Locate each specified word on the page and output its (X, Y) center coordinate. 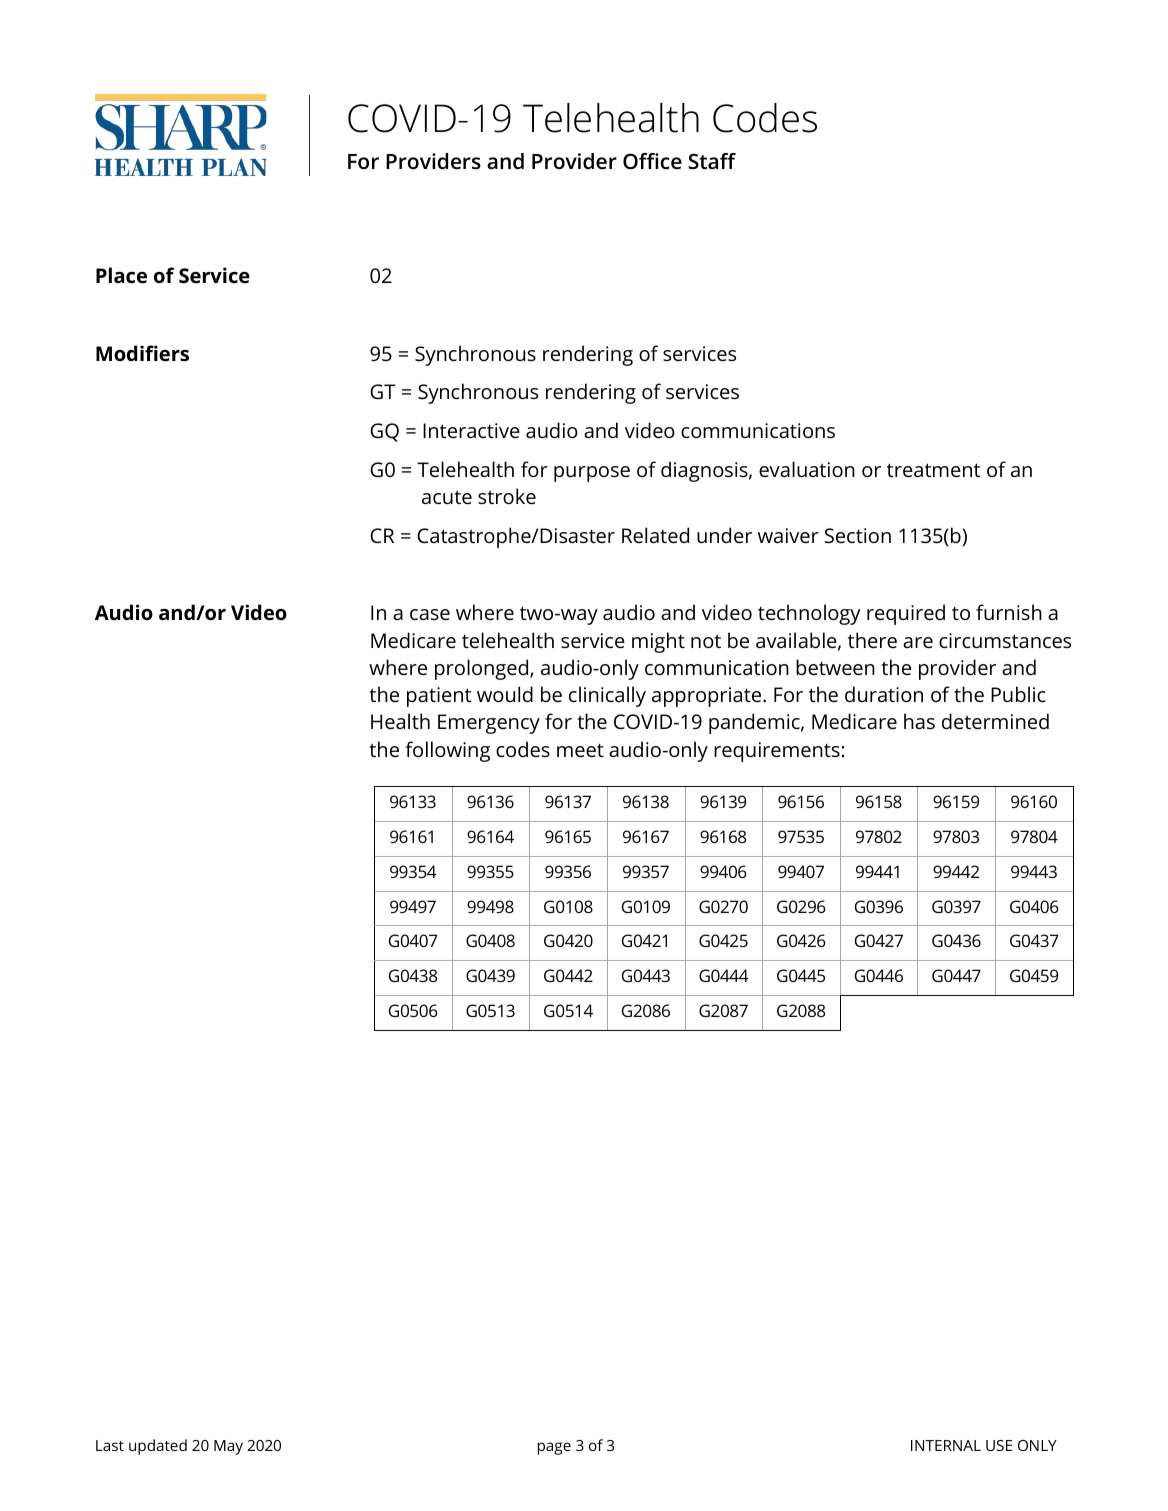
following (447, 751)
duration (884, 694)
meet (580, 750)
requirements (778, 752)
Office (652, 161)
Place (121, 275)
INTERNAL (946, 1445)
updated (158, 1447)
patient (439, 697)
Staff (712, 161)
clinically (607, 696)
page (554, 1448)
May (228, 1447)
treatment (933, 470)
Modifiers (142, 353)
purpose (592, 474)
